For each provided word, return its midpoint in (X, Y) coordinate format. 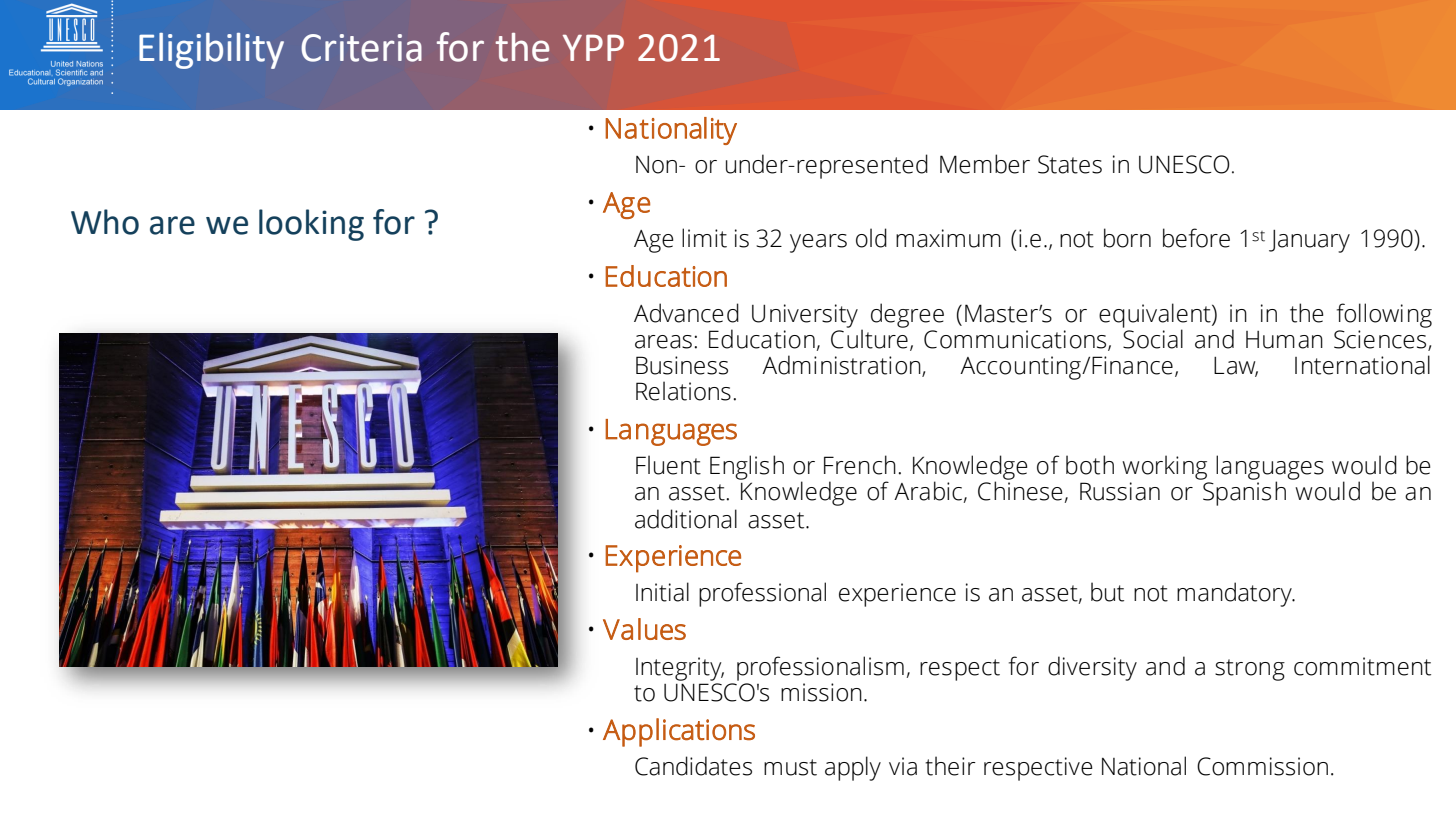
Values (644, 629)
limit (704, 238)
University (805, 316)
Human (1284, 340)
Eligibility (211, 51)
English (747, 467)
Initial (662, 592)
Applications (679, 732)
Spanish (1244, 493)
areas (663, 342)
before (1196, 238)
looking (311, 225)
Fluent (668, 465)
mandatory (1235, 594)
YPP (593, 47)
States (1070, 164)
